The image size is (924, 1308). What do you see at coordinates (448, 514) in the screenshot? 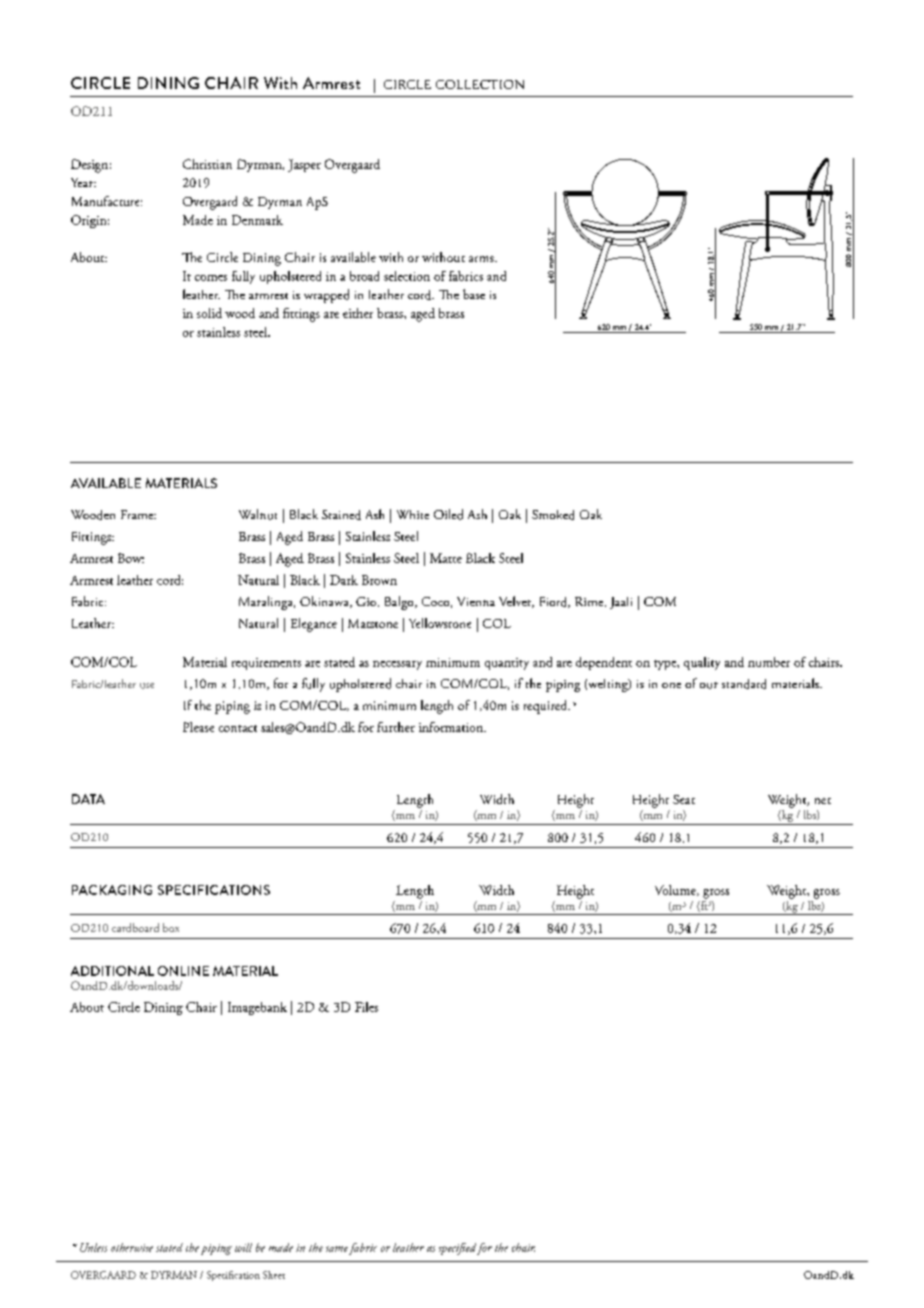
I see `Oiled` at bounding box center [448, 514].
